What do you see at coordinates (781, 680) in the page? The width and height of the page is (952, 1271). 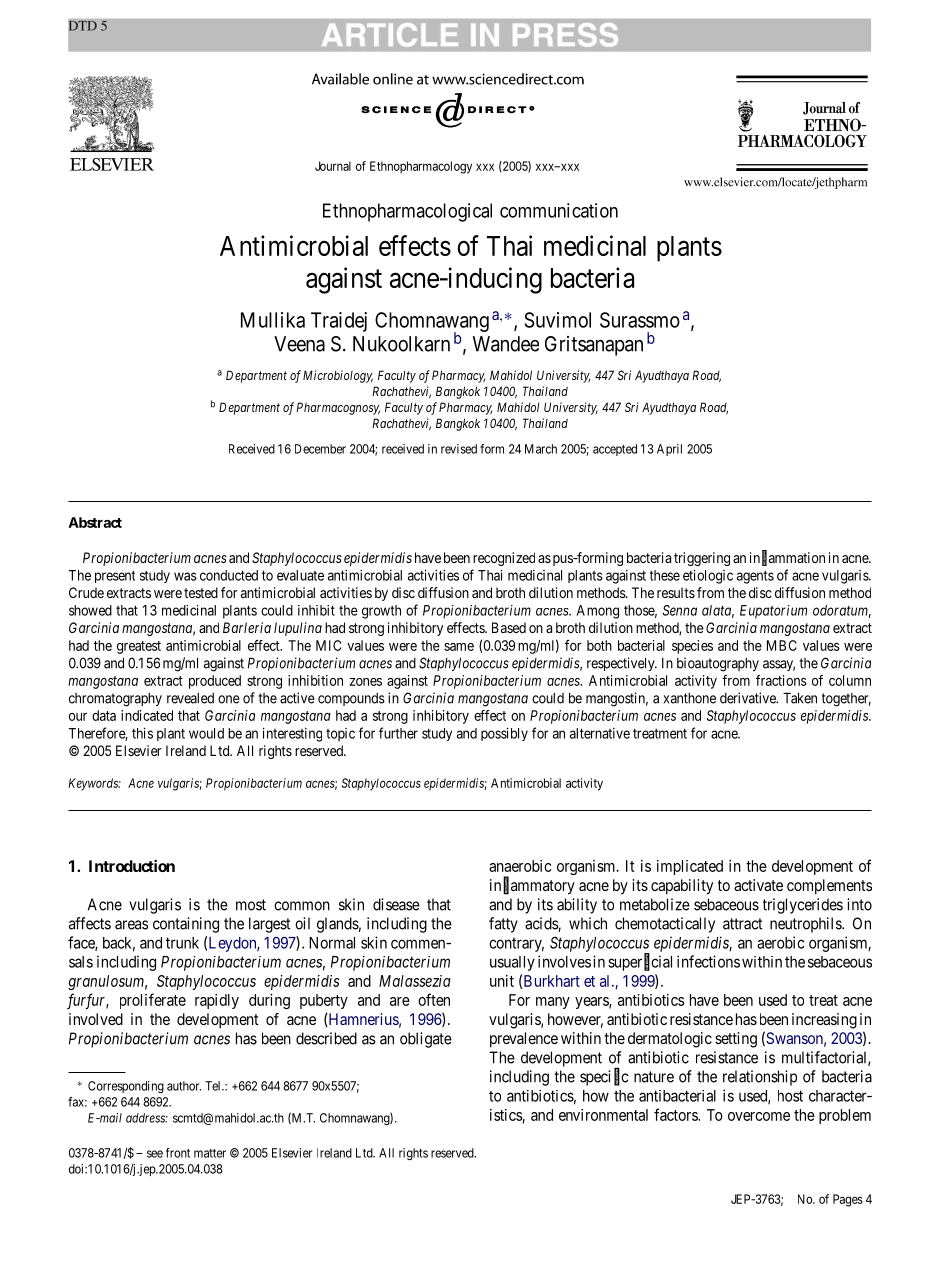 I see `fractions` at bounding box center [781, 680].
